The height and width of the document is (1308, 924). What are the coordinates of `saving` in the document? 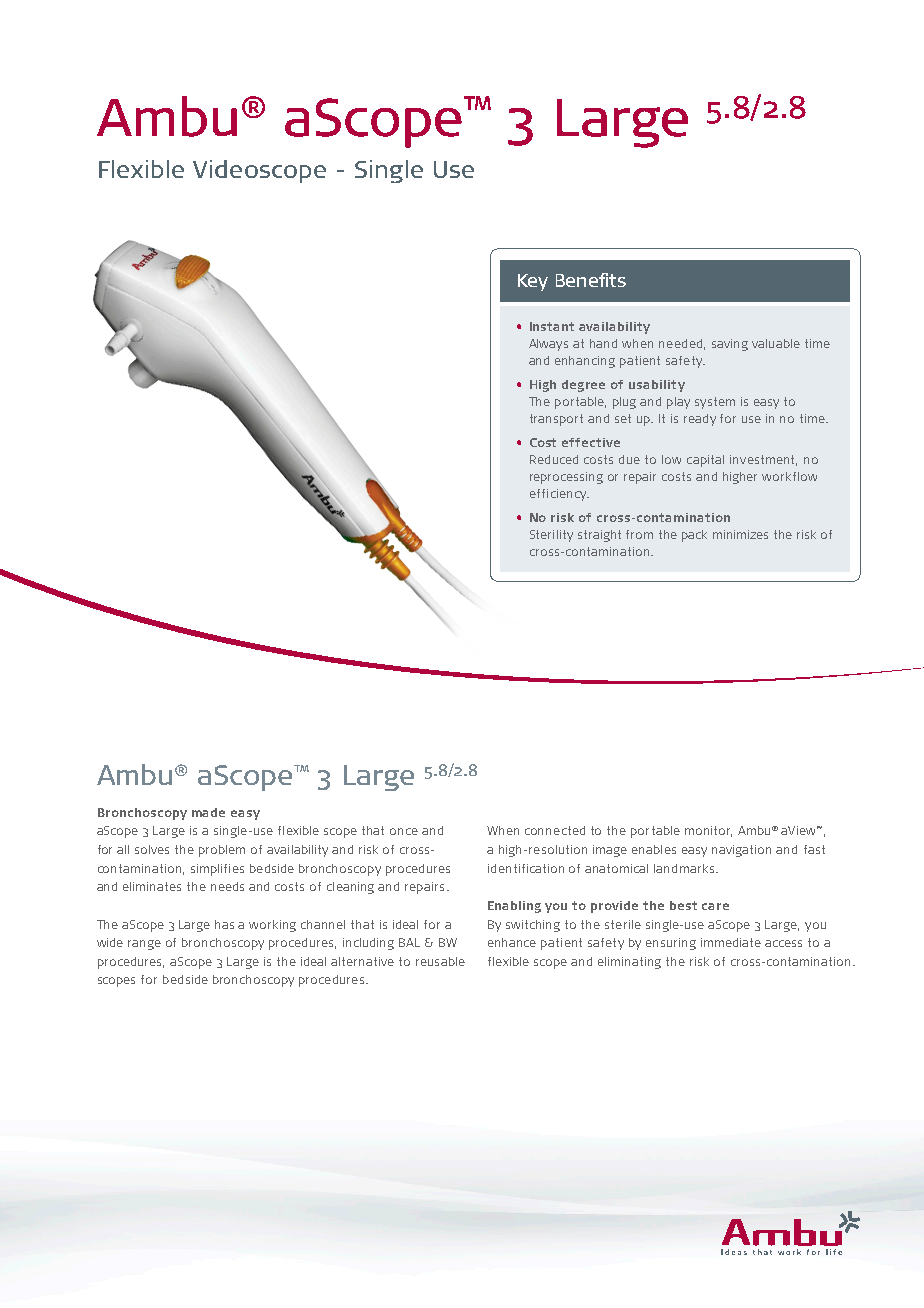 It's located at (730, 345).
